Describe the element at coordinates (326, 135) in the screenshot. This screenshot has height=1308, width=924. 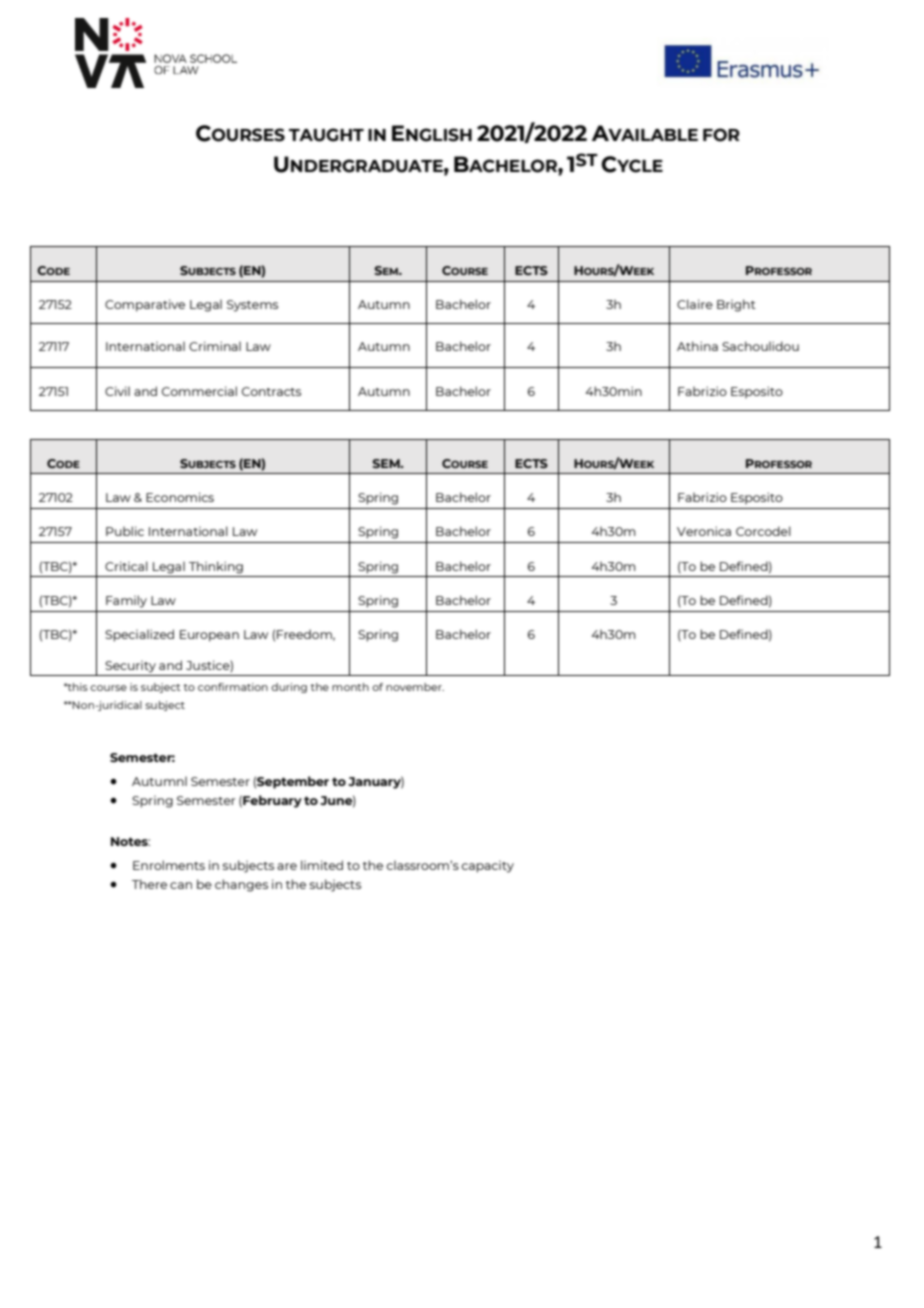
I see `TAUGHT` at that location.
